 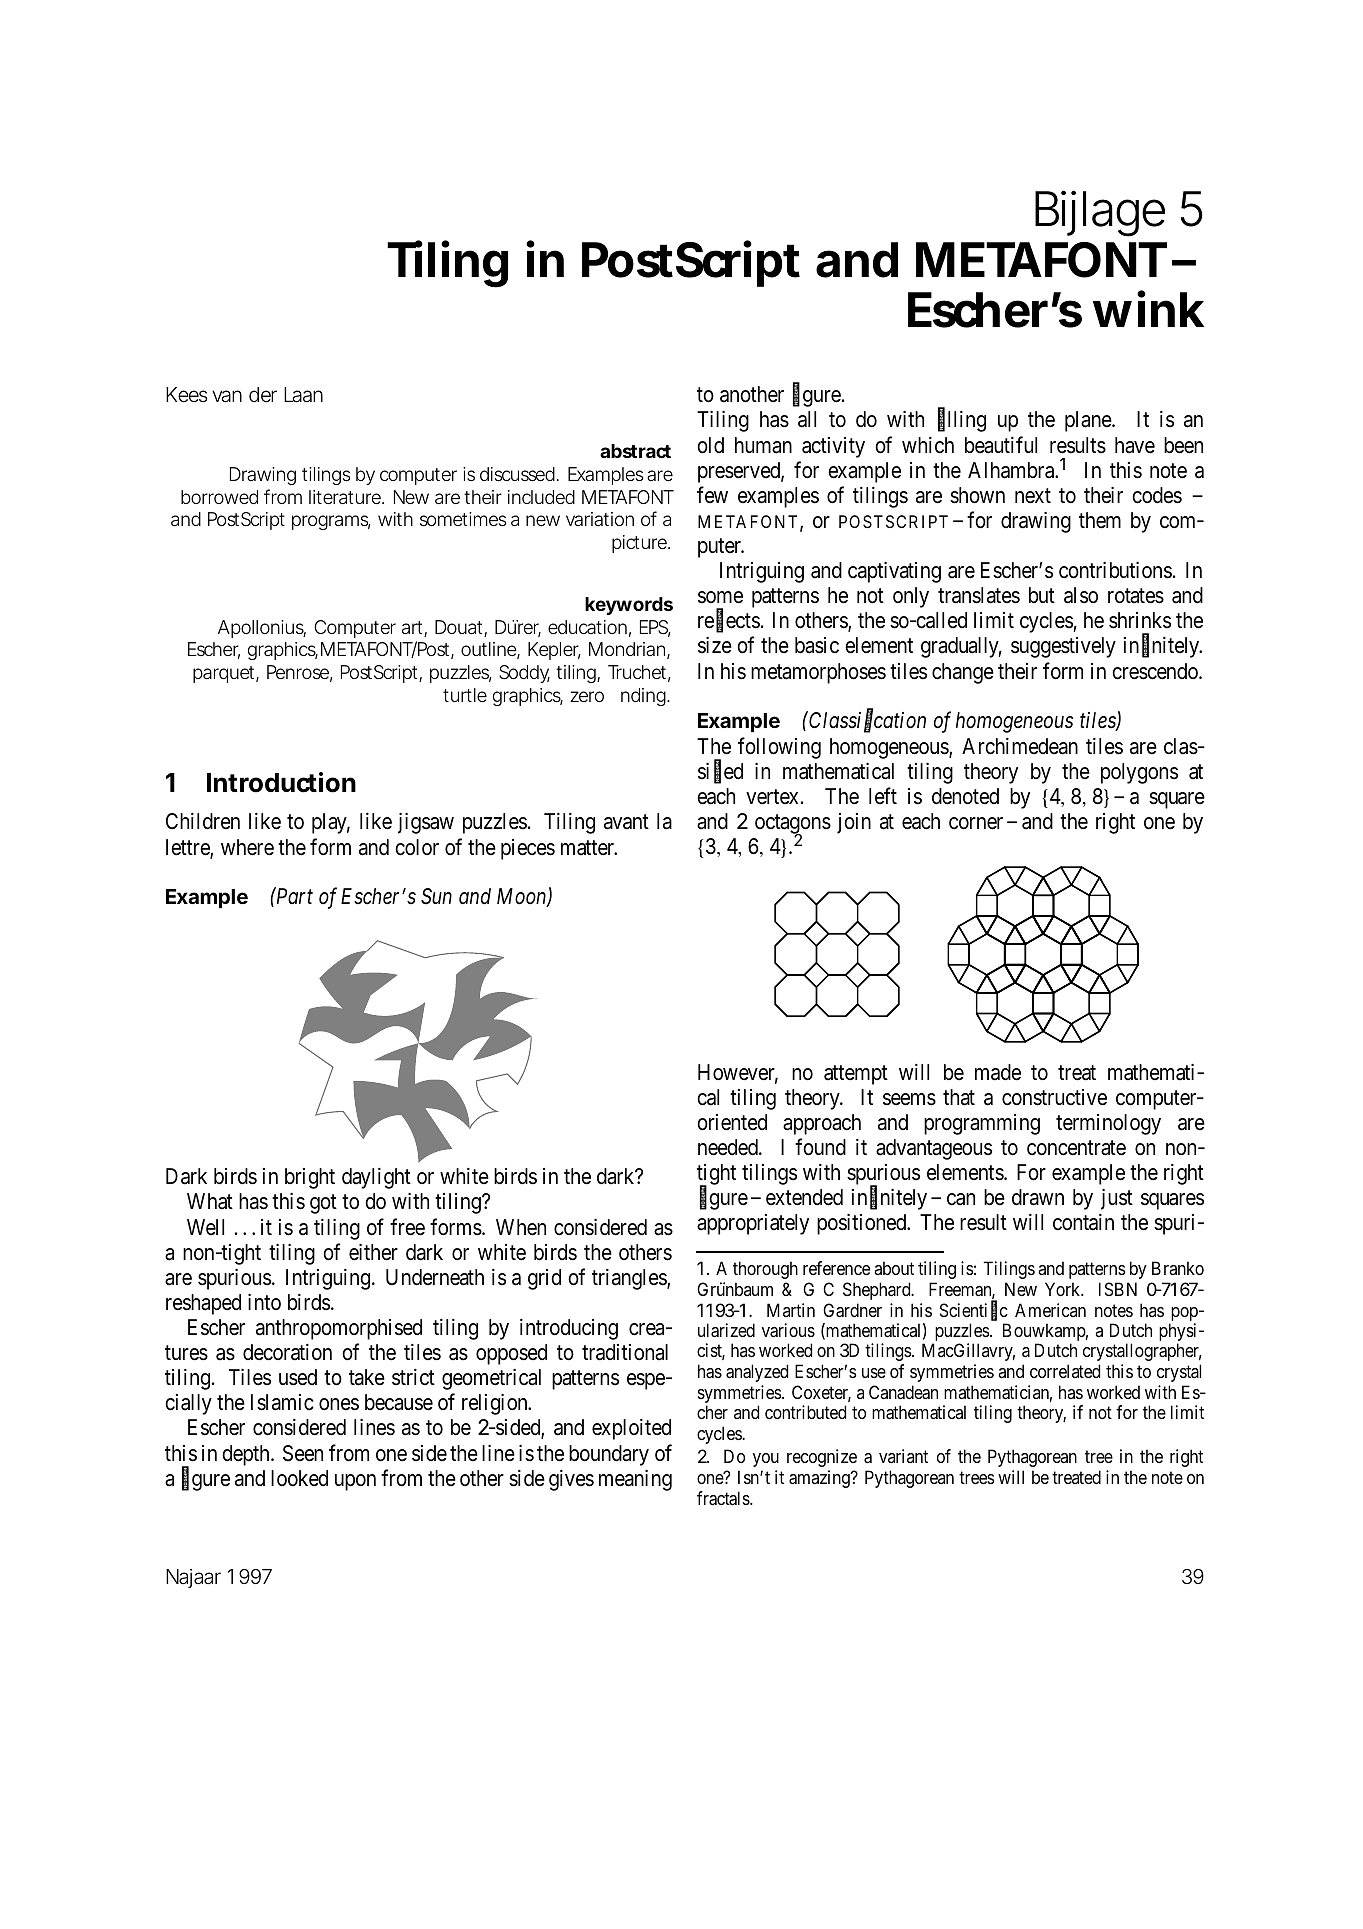 I want to click on Apollonius, so click(x=262, y=629).
